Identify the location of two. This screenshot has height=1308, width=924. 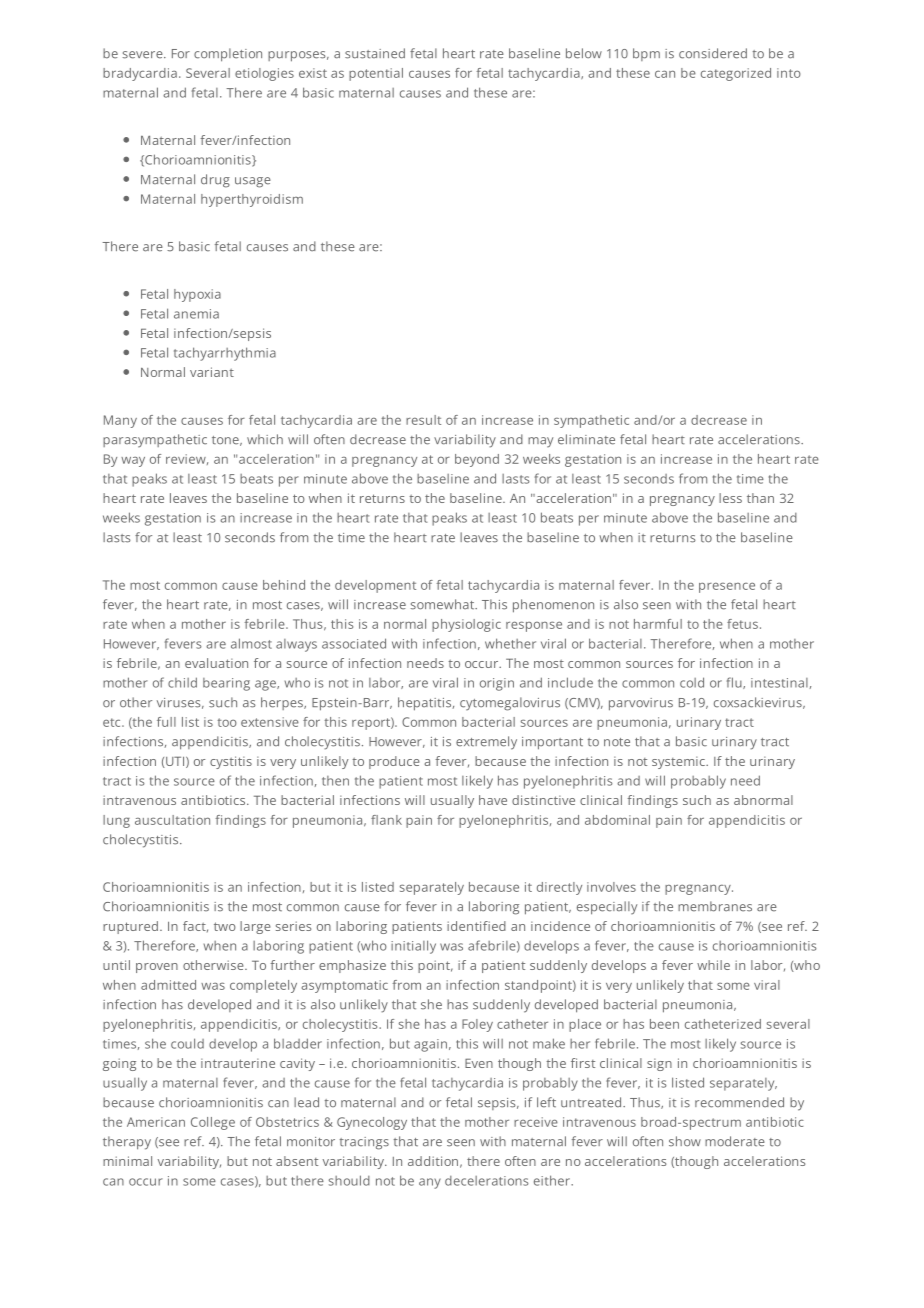
(225, 926).
